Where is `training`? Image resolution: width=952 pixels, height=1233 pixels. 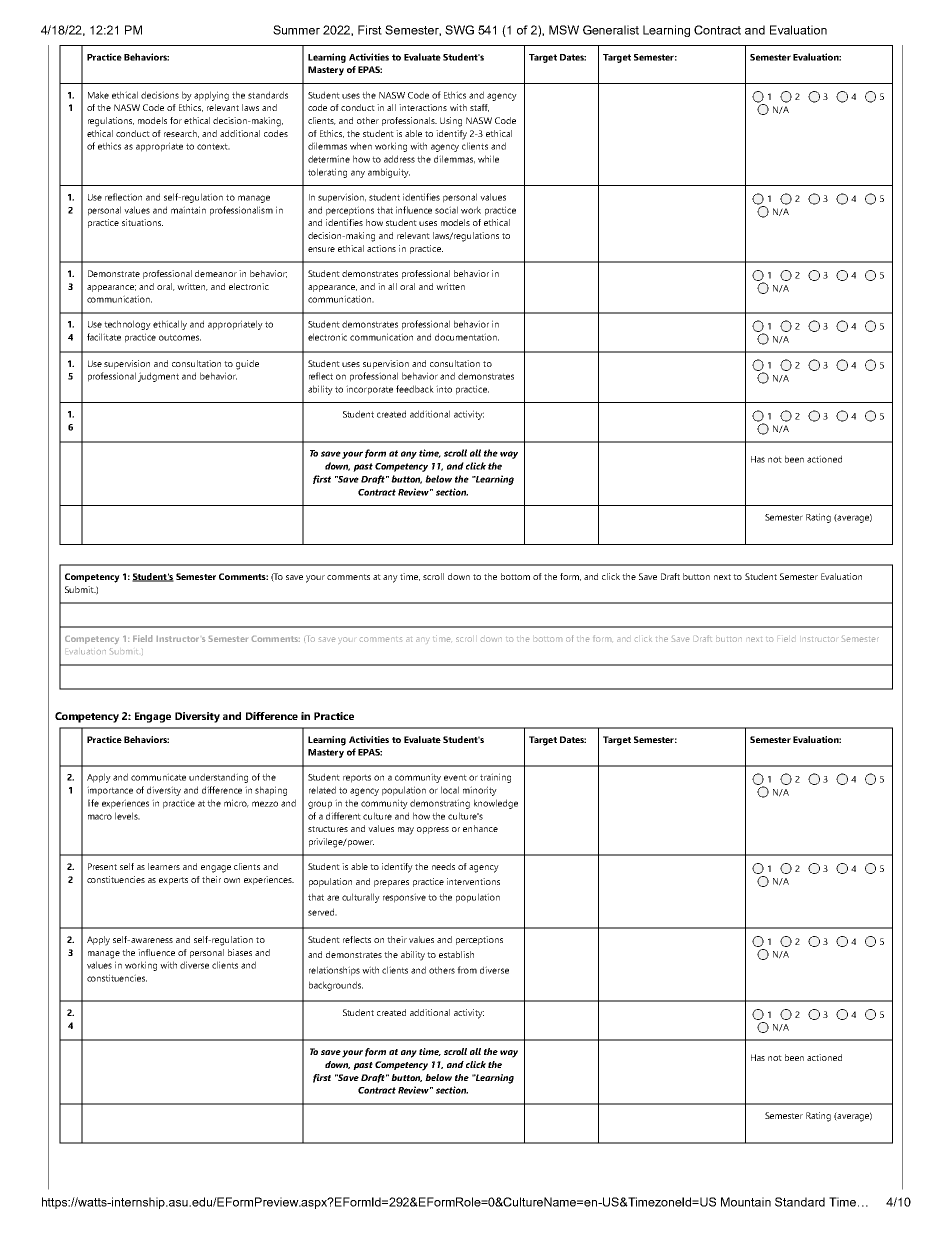
training is located at coordinates (495, 778).
